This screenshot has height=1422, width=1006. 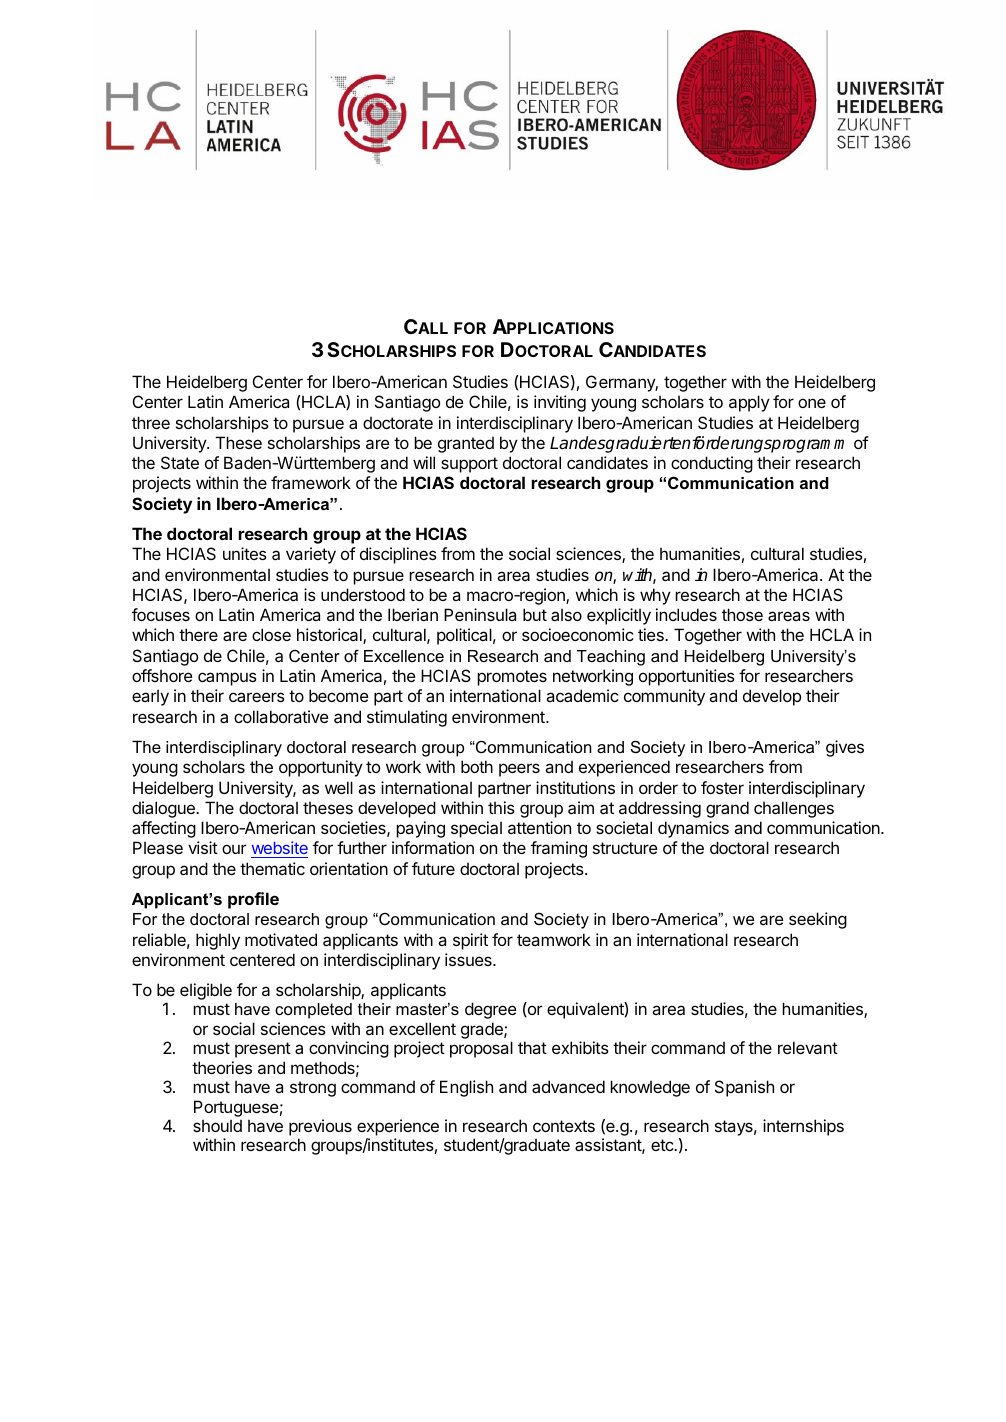 I want to click on contexts, so click(x=564, y=1126).
